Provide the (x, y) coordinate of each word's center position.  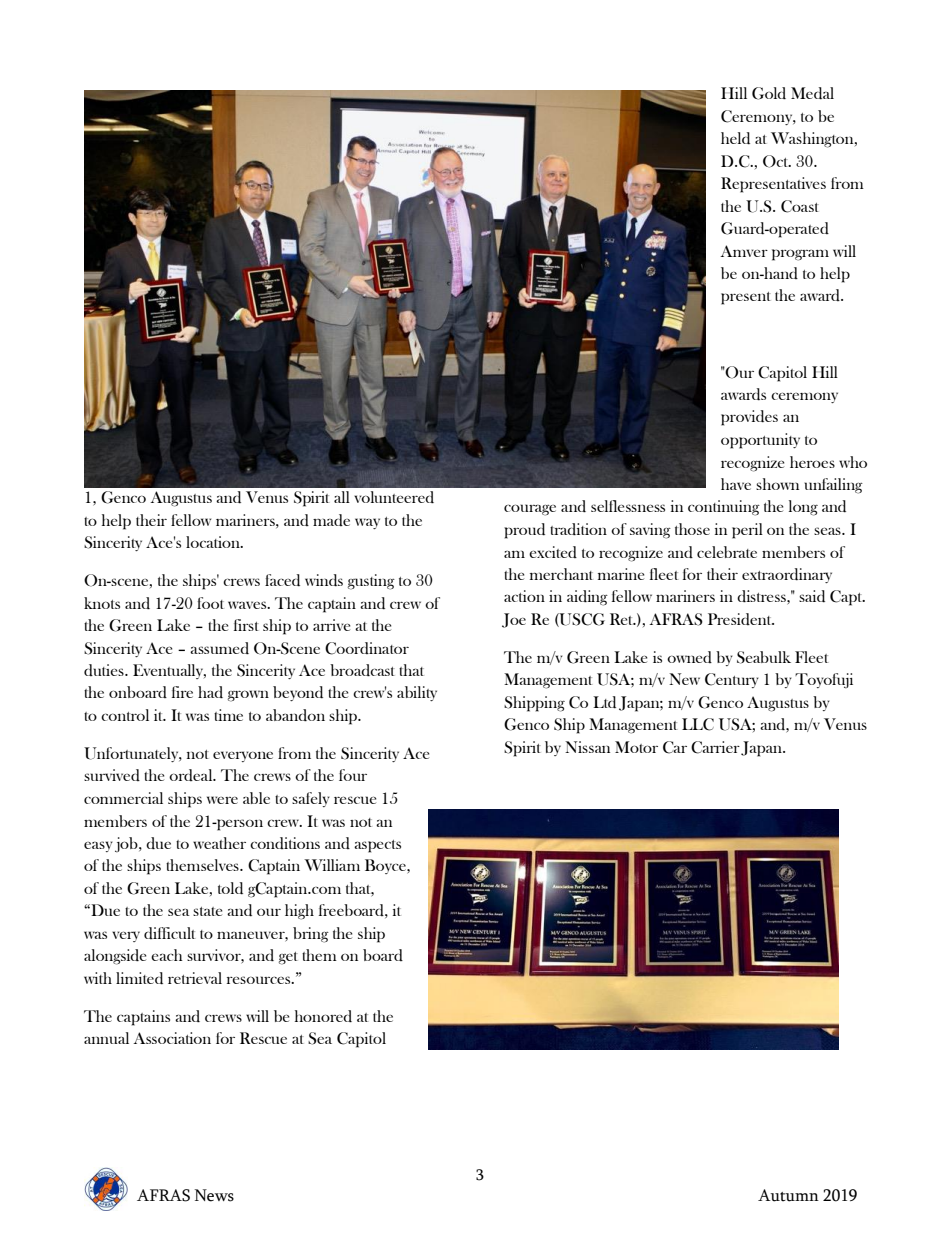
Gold (769, 93)
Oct (777, 161)
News (214, 1195)
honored (323, 1016)
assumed (219, 648)
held (735, 138)
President (741, 619)
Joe (514, 620)
